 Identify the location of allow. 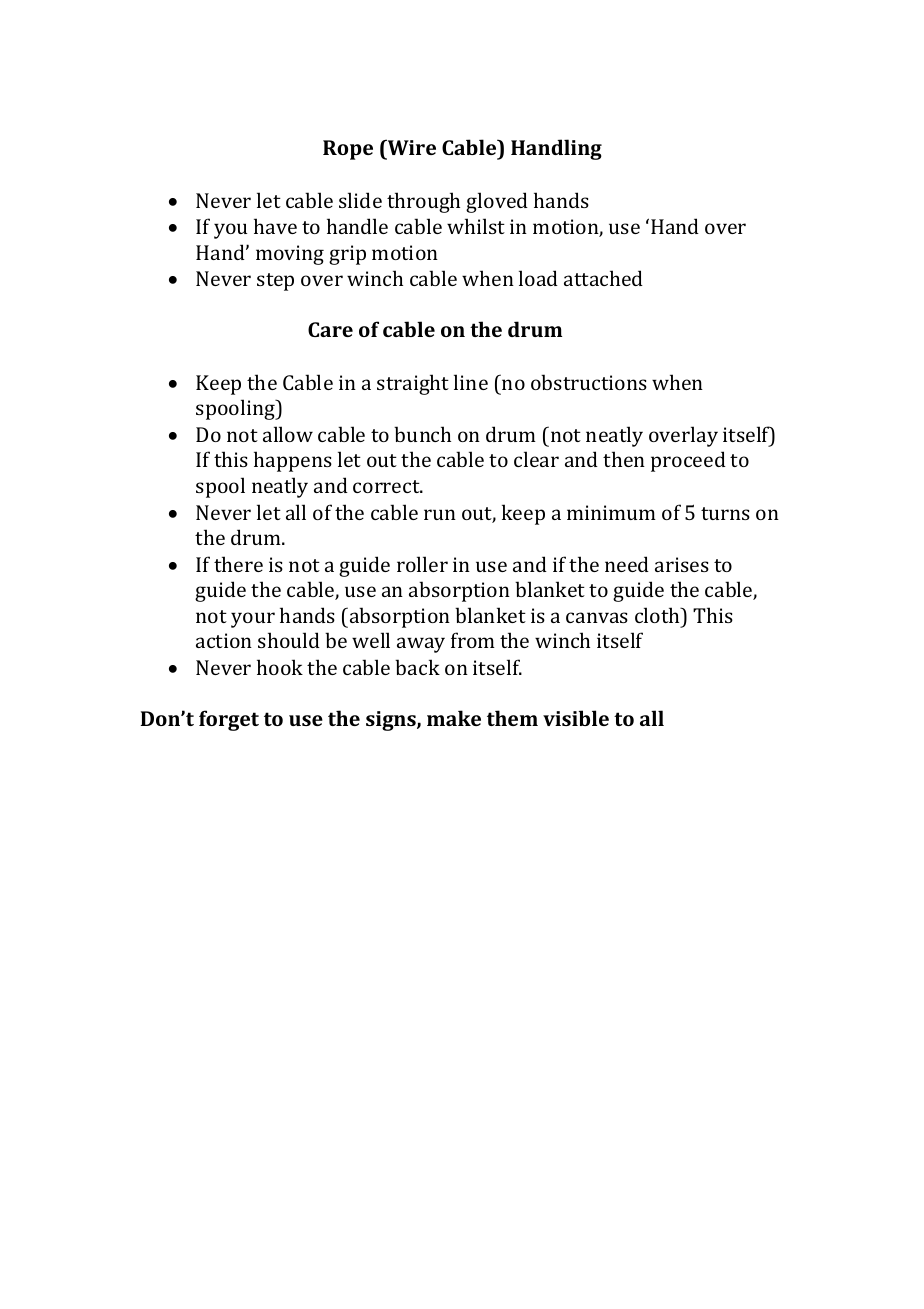
(288, 434).
